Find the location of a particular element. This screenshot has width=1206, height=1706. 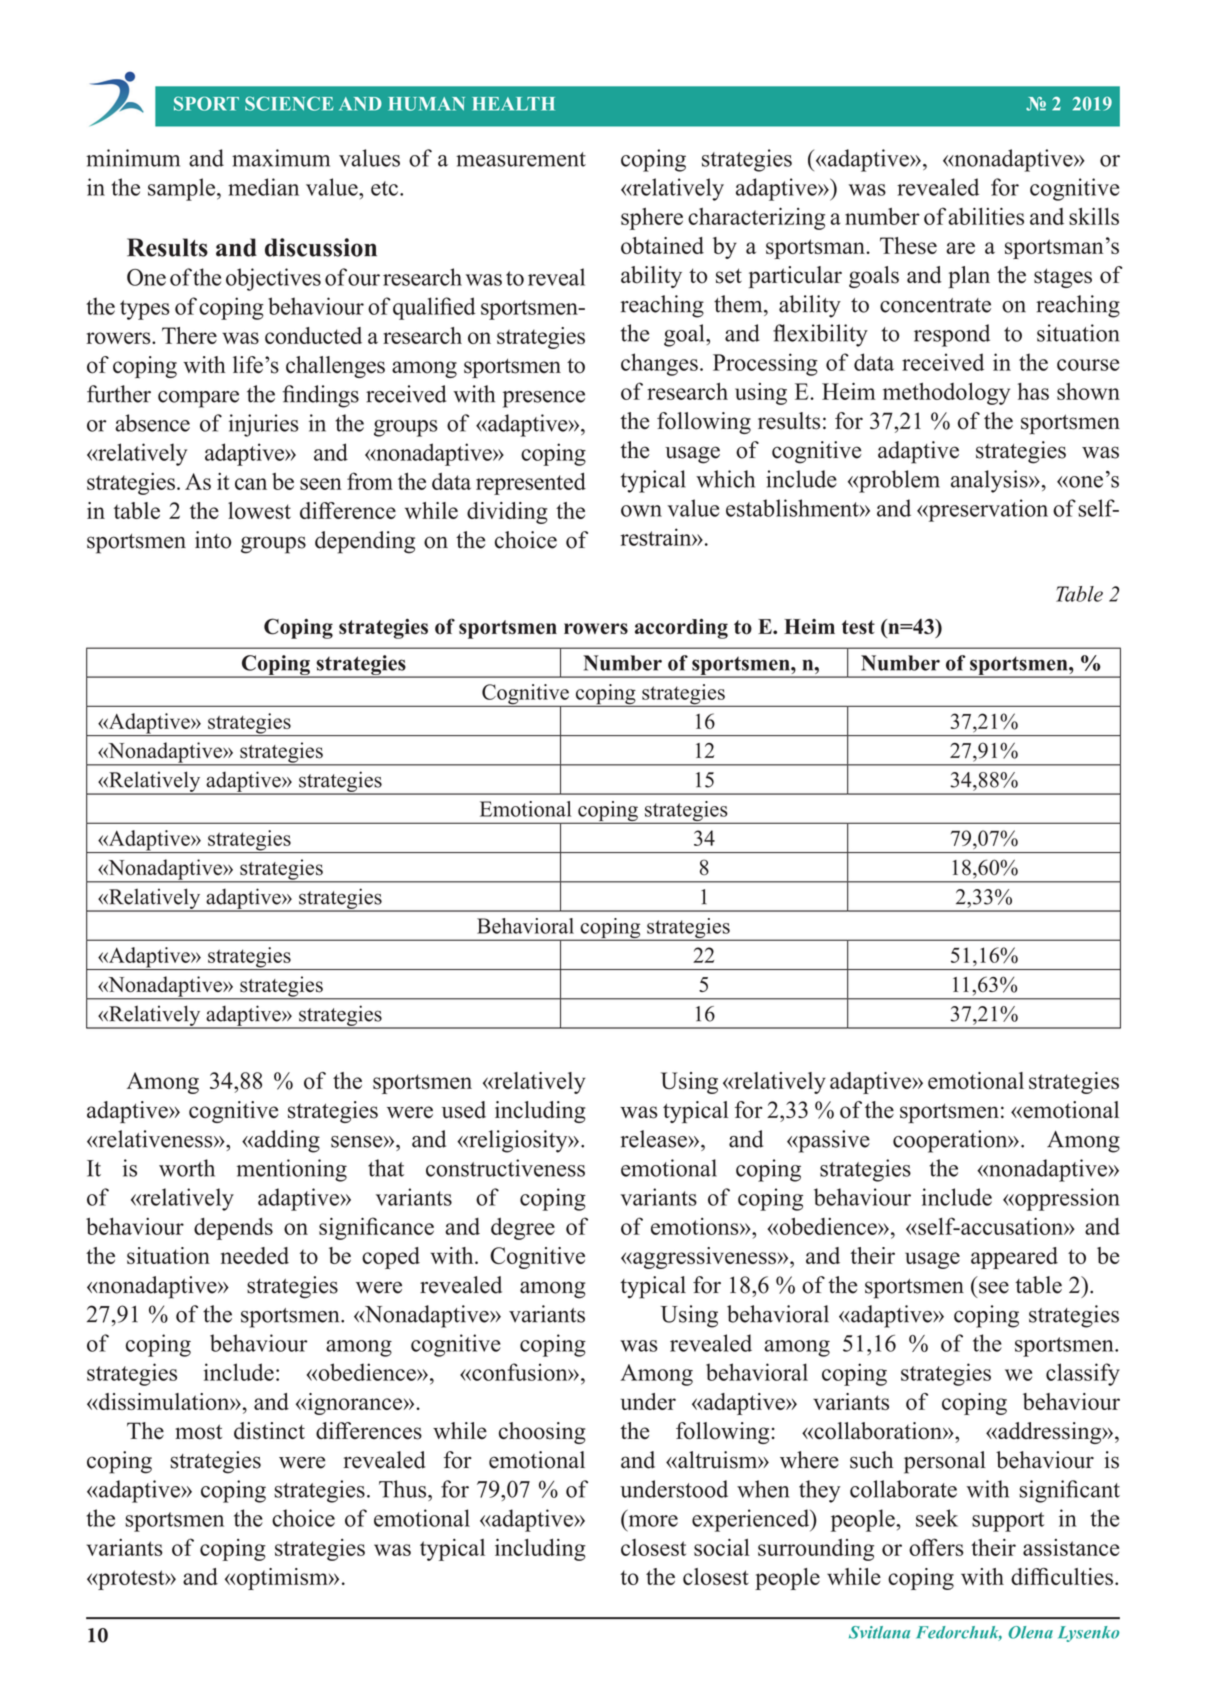

analysis is located at coordinates (990, 481).
